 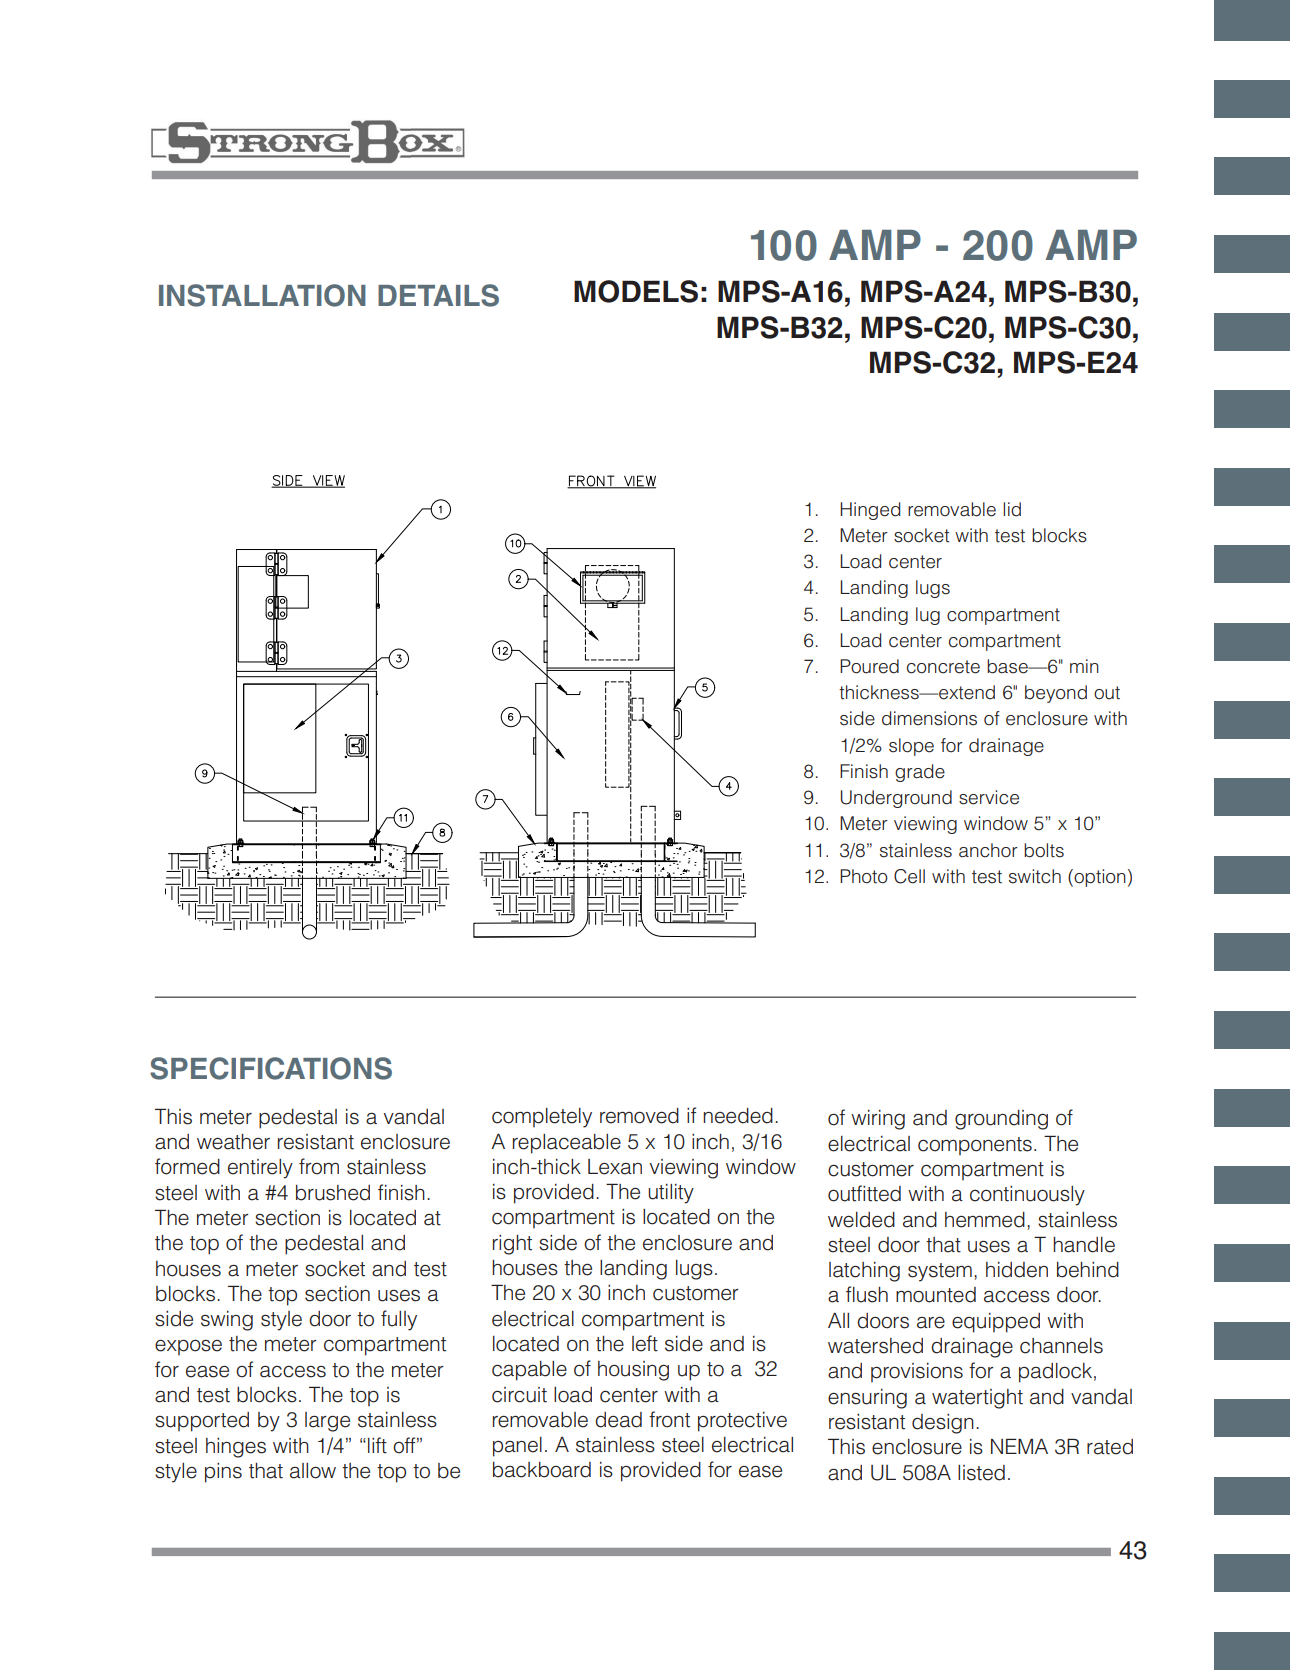 I want to click on NEMA, so click(x=1019, y=1446).
